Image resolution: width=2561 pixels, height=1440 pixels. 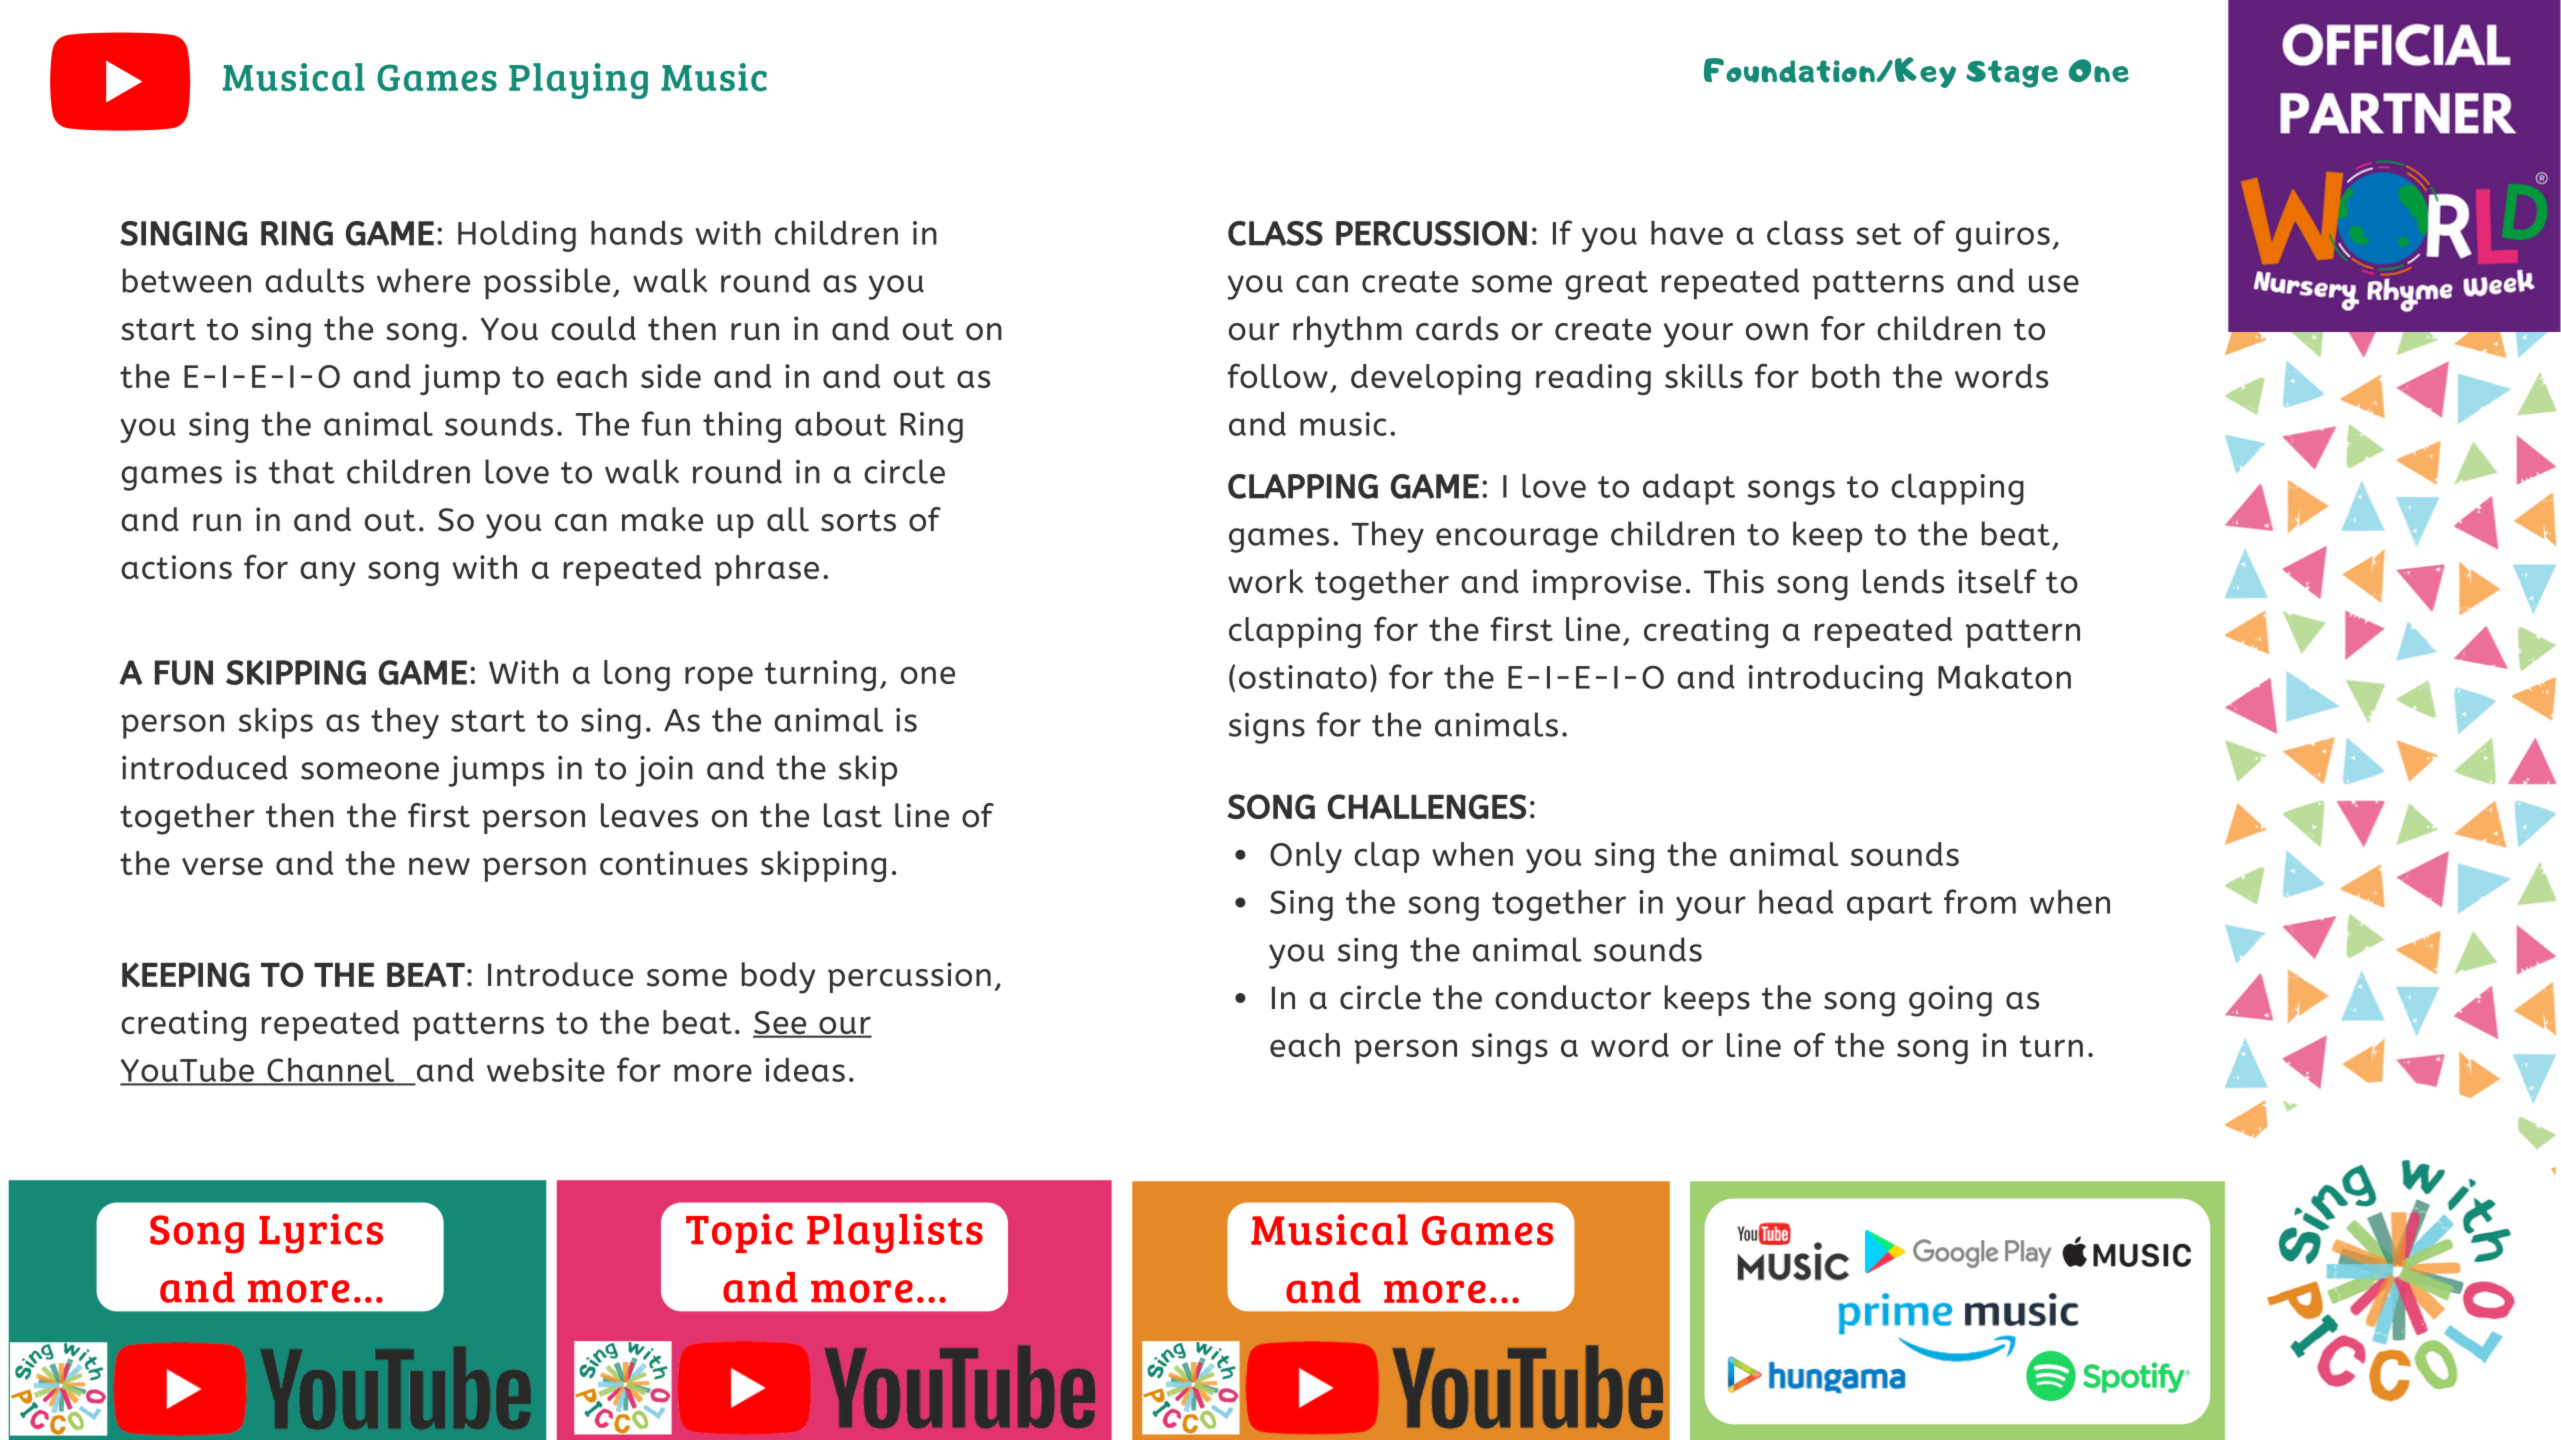 I want to click on hands, so click(x=637, y=233).
